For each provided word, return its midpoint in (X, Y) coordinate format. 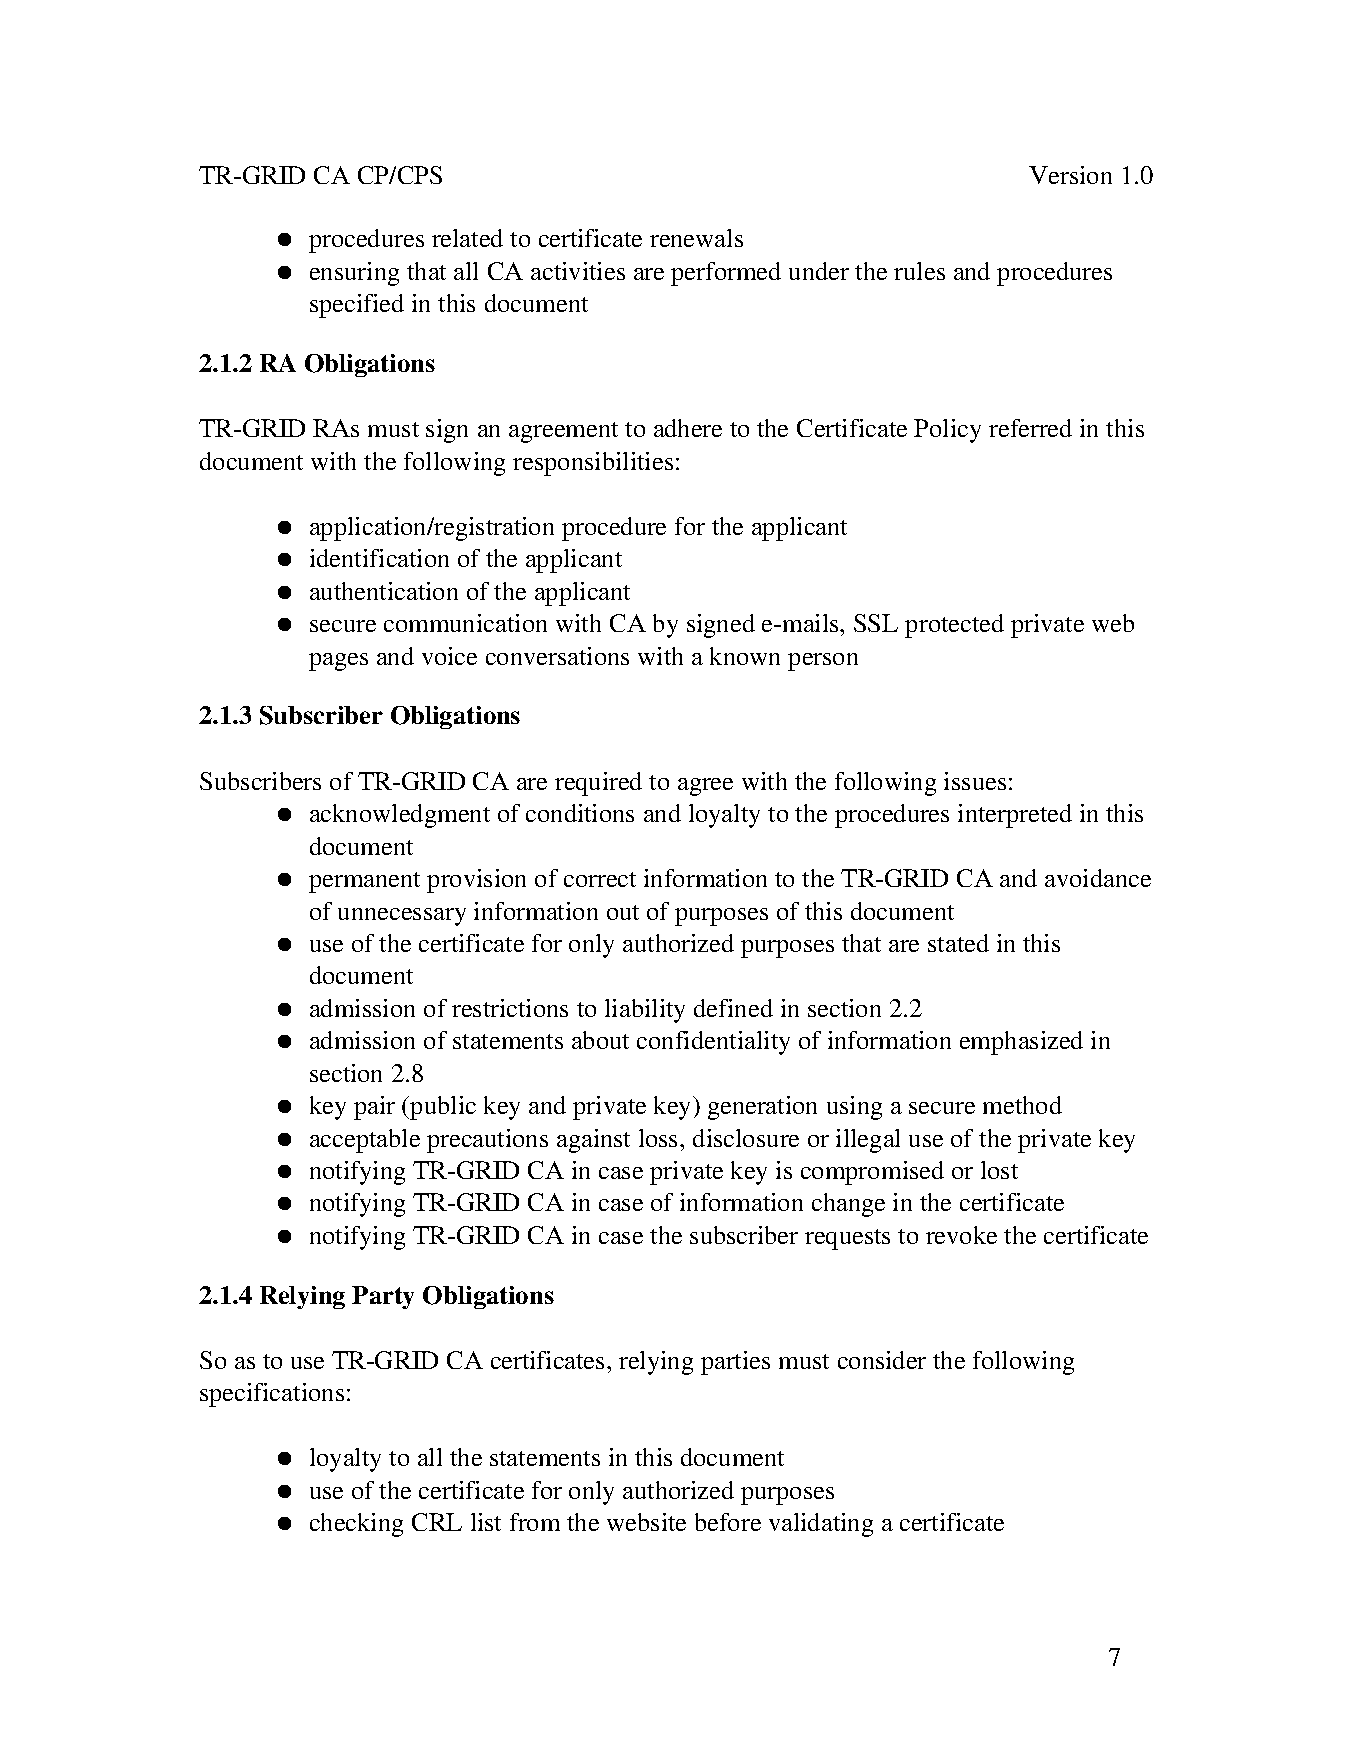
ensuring (354, 274)
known (745, 656)
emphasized (1021, 1043)
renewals (696, 238)
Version (1070, 175)
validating (821, 1525)
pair (374, 1108)
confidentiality (713, 1043)
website (646, 1522)
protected (954, 626)
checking (356, 1525)
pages (338, 662)
